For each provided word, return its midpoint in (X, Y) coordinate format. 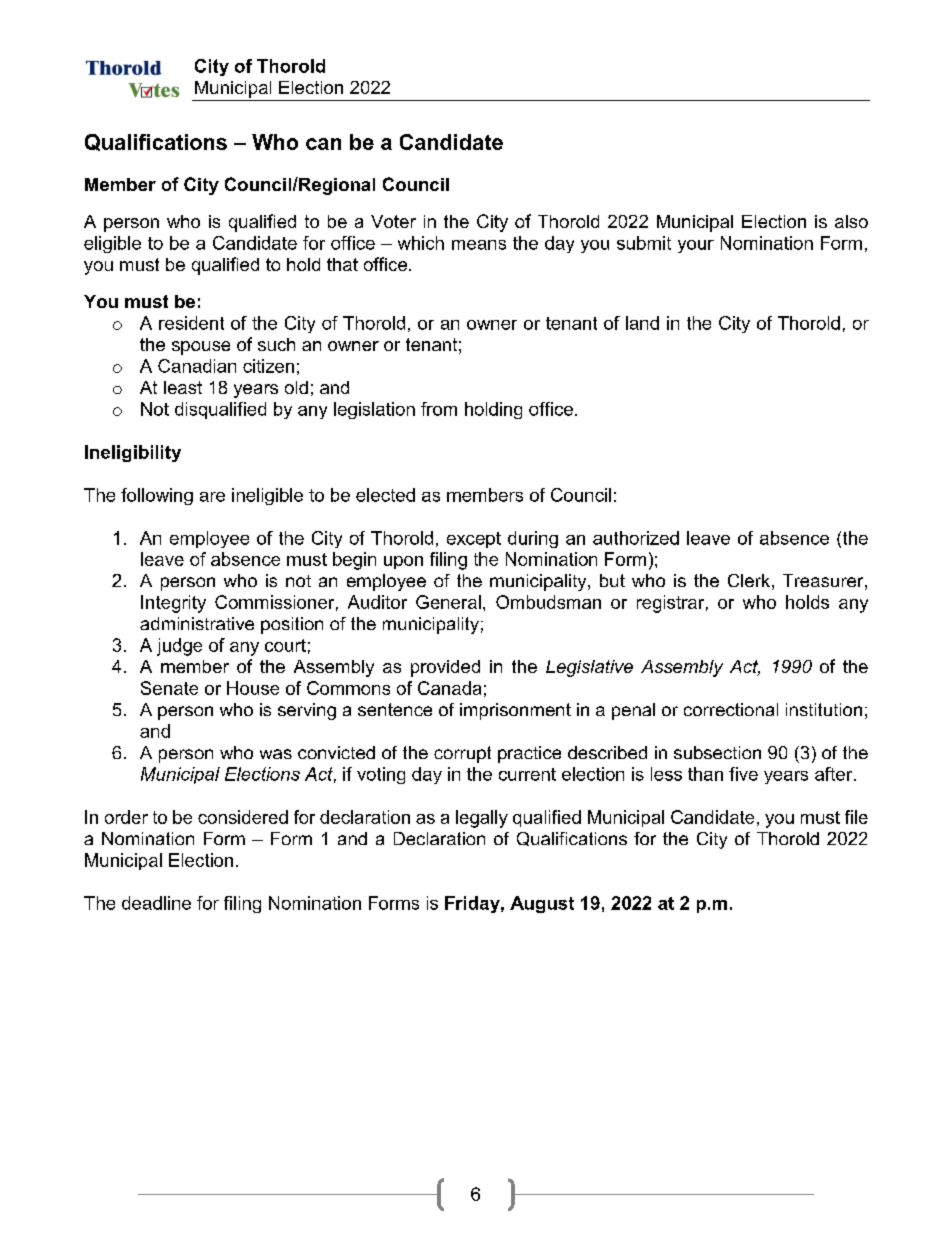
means (479, 245)
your (696, 246)
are (212, 497)
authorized (636, 538)
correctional (731, 709)
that (342, 264)
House (253, 688)
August (542, 904)
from (439, 409)
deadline (156, 903)
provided (445, 668)
